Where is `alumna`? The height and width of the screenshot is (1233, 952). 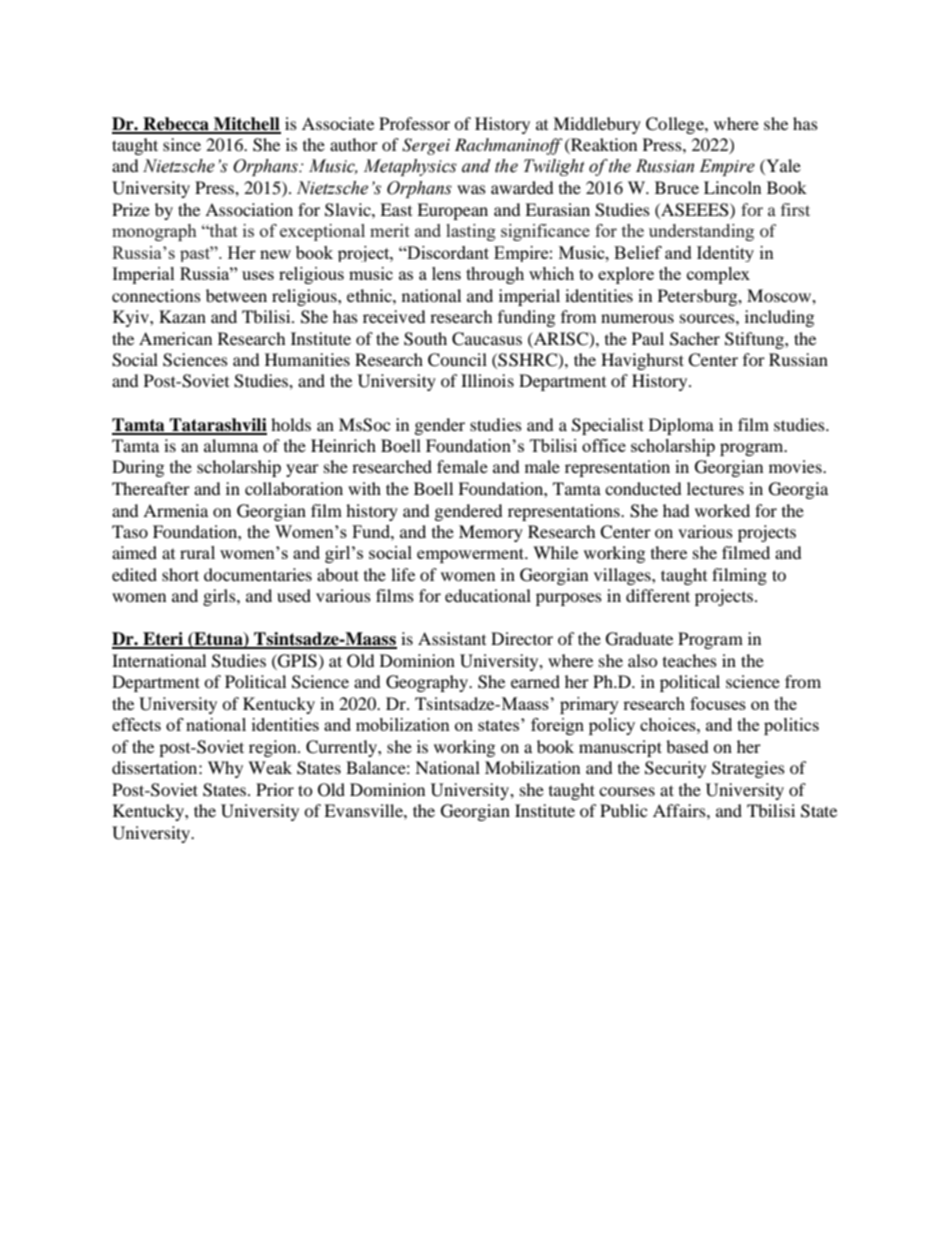
alumna is located at coordinates (231, 445).
